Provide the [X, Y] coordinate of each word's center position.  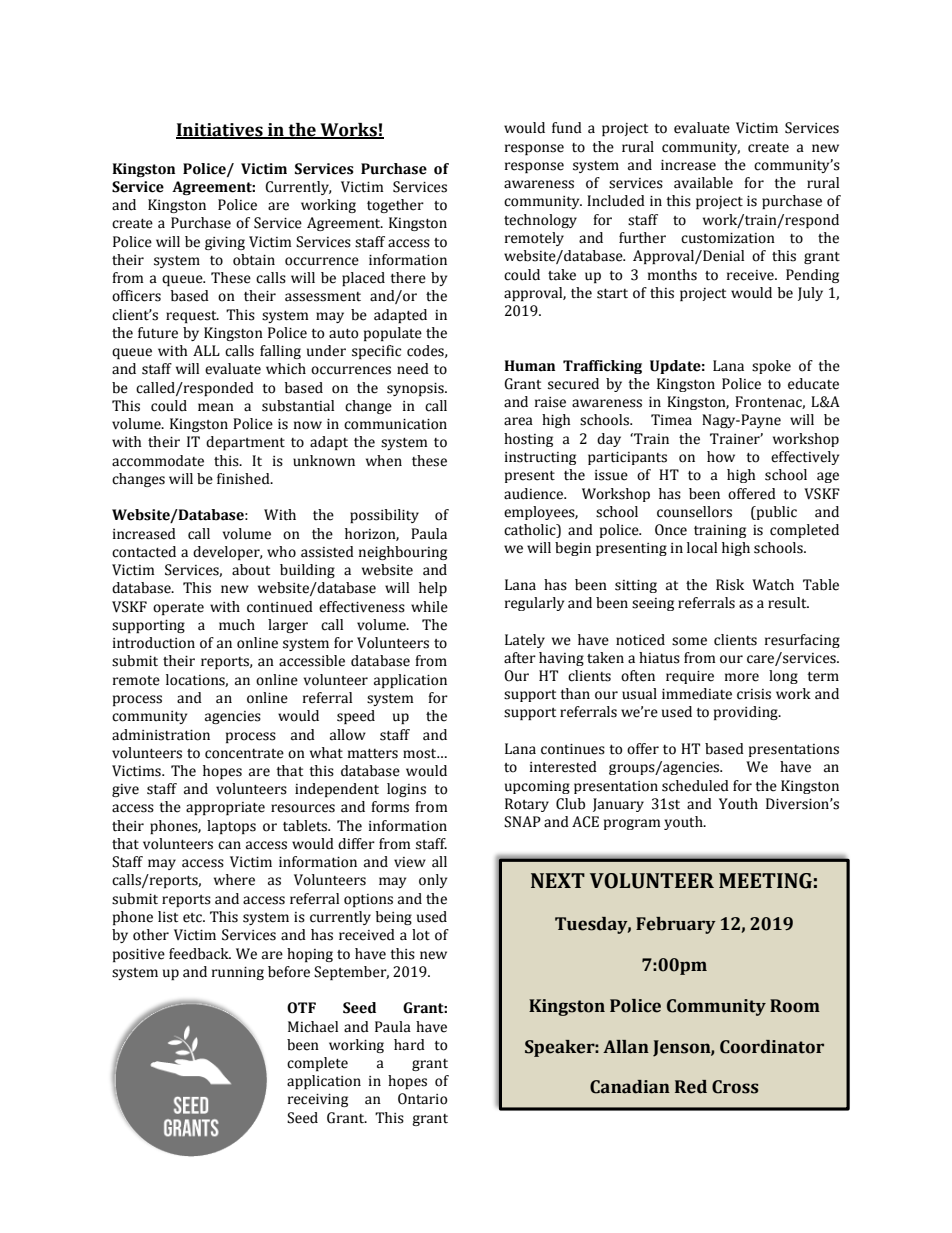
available [703, 183]
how [721, 457]
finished [244, 479]
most [421, 754]
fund [567, 128]
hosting [528, 440]
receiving [318, 1100]
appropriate [225, 808]
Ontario [423, 1099]
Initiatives [220, 131]
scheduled [695, 786]
